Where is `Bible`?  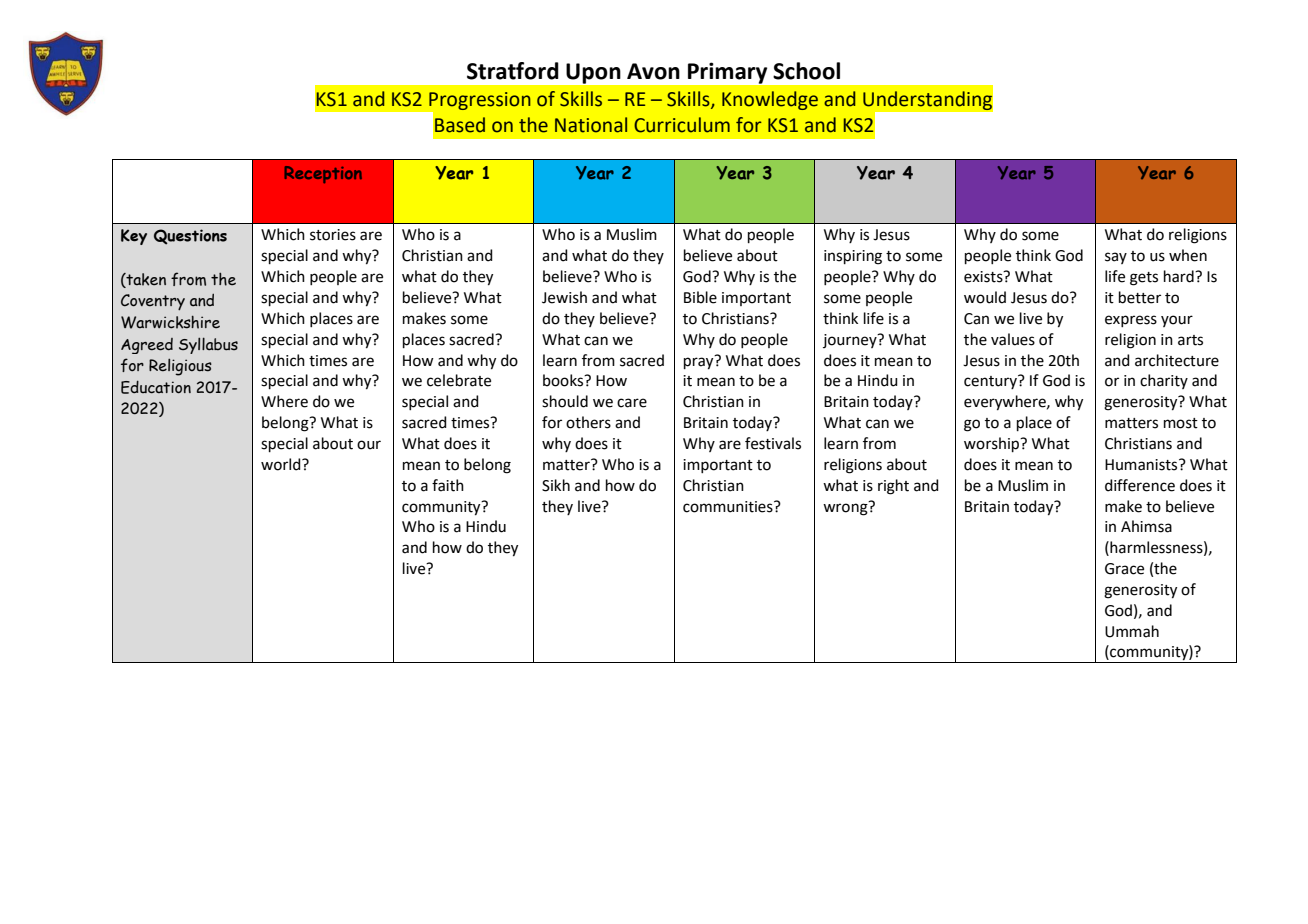 Bible is located at coordinates (700, 297).
